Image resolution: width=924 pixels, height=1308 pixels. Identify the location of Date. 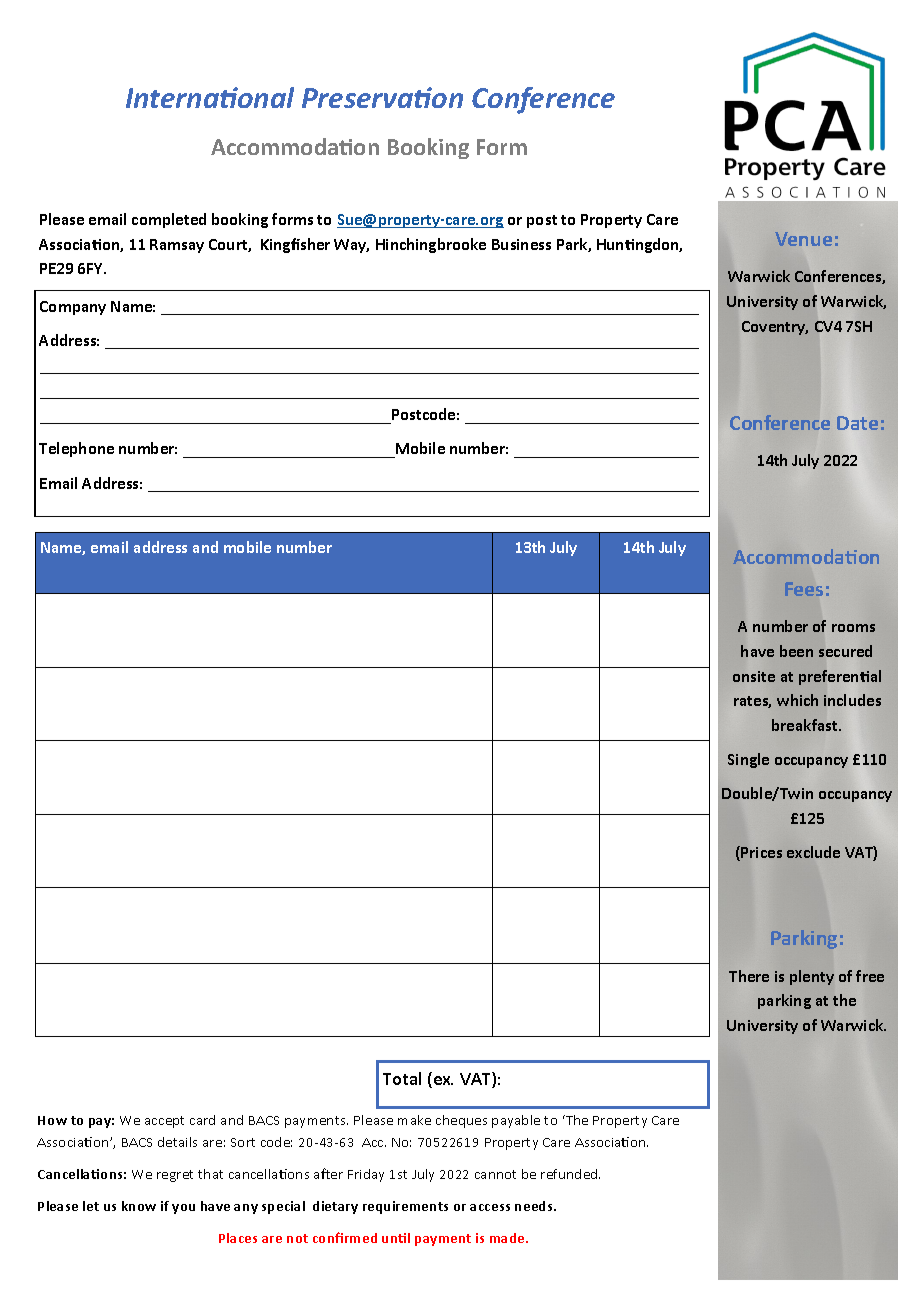
(857, 423).
